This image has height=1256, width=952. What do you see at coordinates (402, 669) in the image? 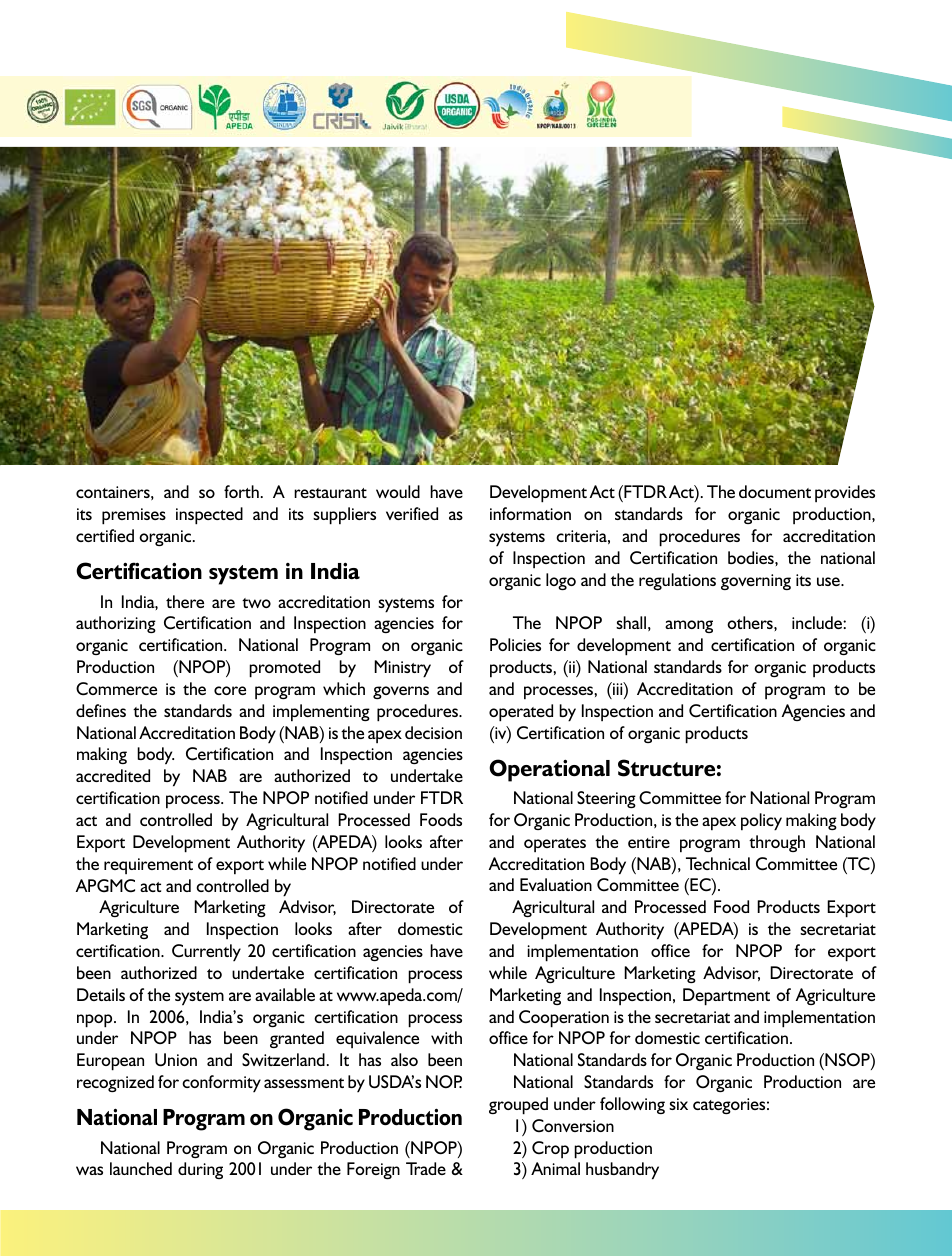
I see `Ministry` at bounding box center [402, 669].
